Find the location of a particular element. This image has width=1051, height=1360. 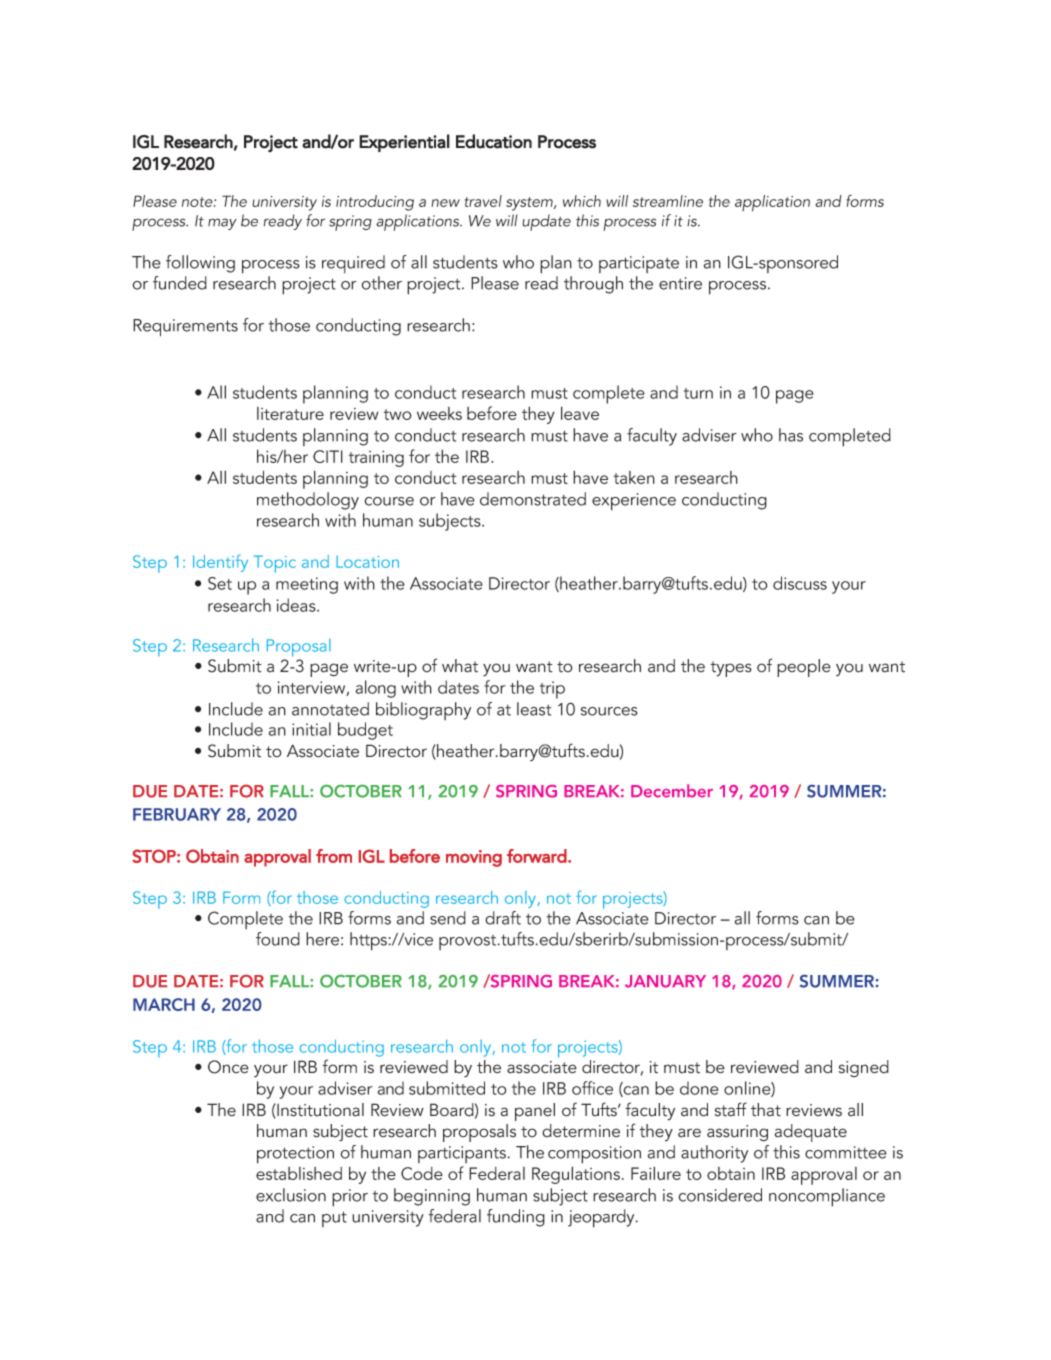

noncompliance is located at coordinates (827, 1197).
